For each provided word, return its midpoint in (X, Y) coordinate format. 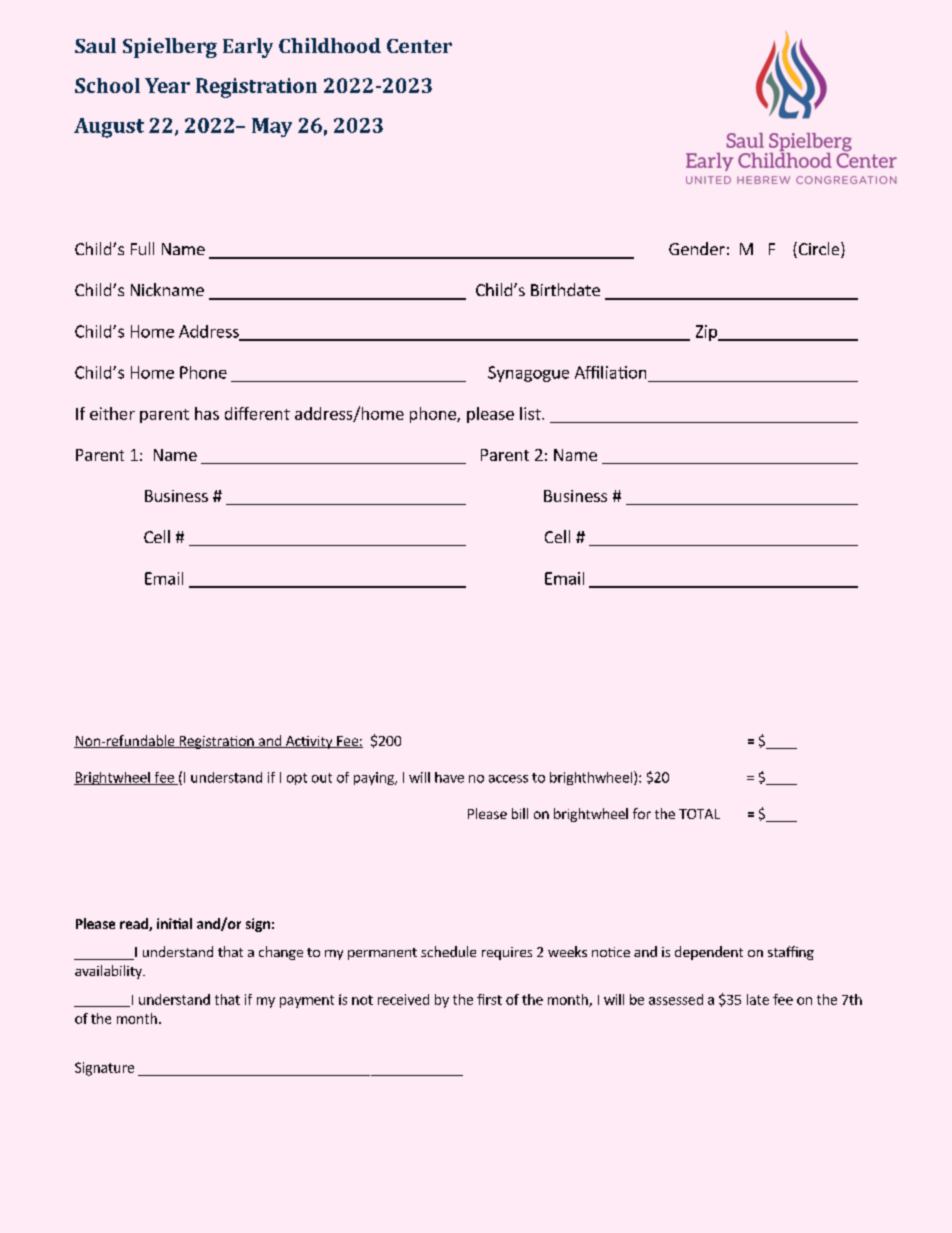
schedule (448, 951)
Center (419, 46)
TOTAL (699, 814)
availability (109, 972)
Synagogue (528, 374)
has (207, 413)
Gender (697, 248)
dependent (709, 953)
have (449, 777)
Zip (707, 333)
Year (167, 85)
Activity (309, 742)
